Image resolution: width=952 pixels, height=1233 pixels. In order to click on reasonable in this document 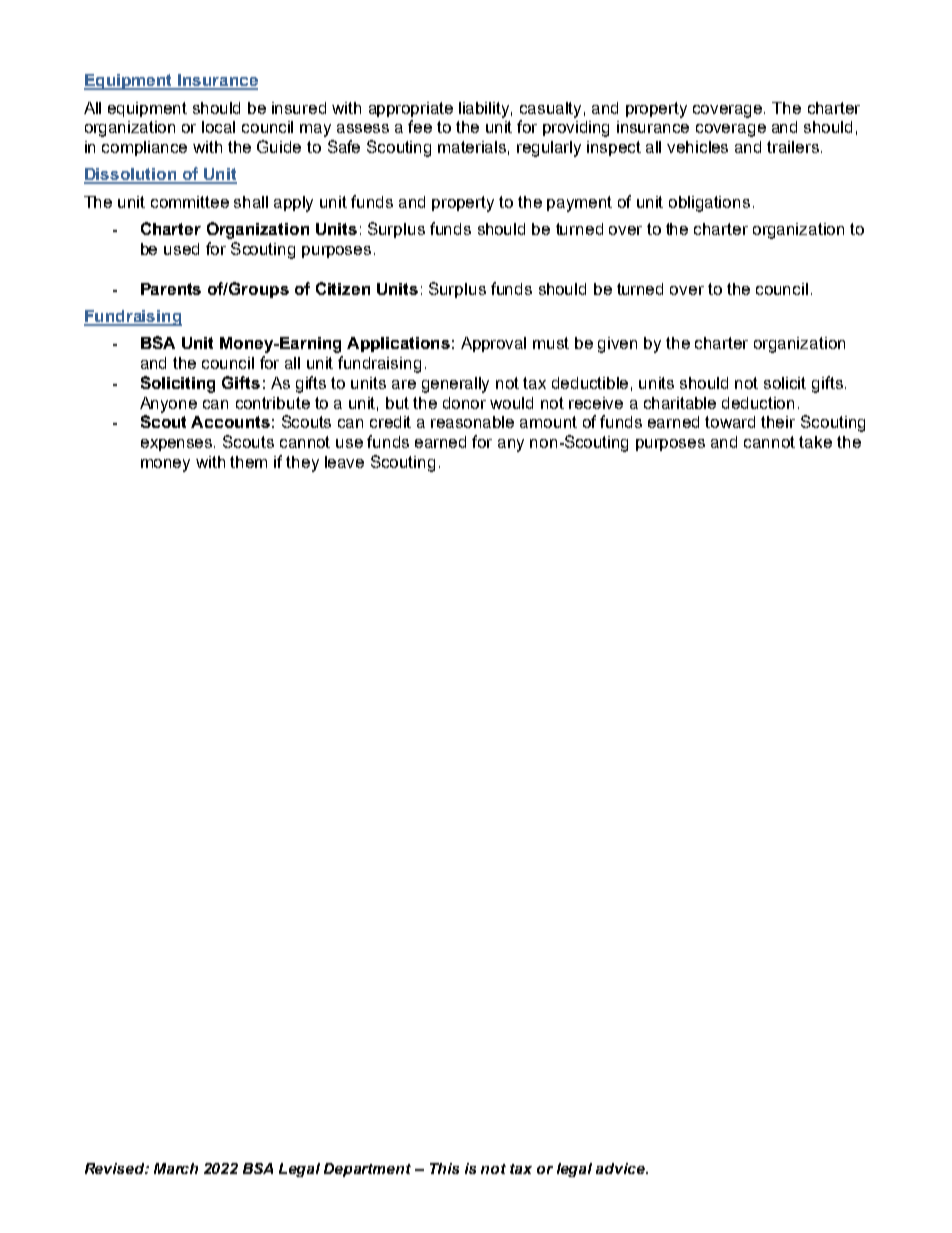, I will do `click(472, 422)`.
